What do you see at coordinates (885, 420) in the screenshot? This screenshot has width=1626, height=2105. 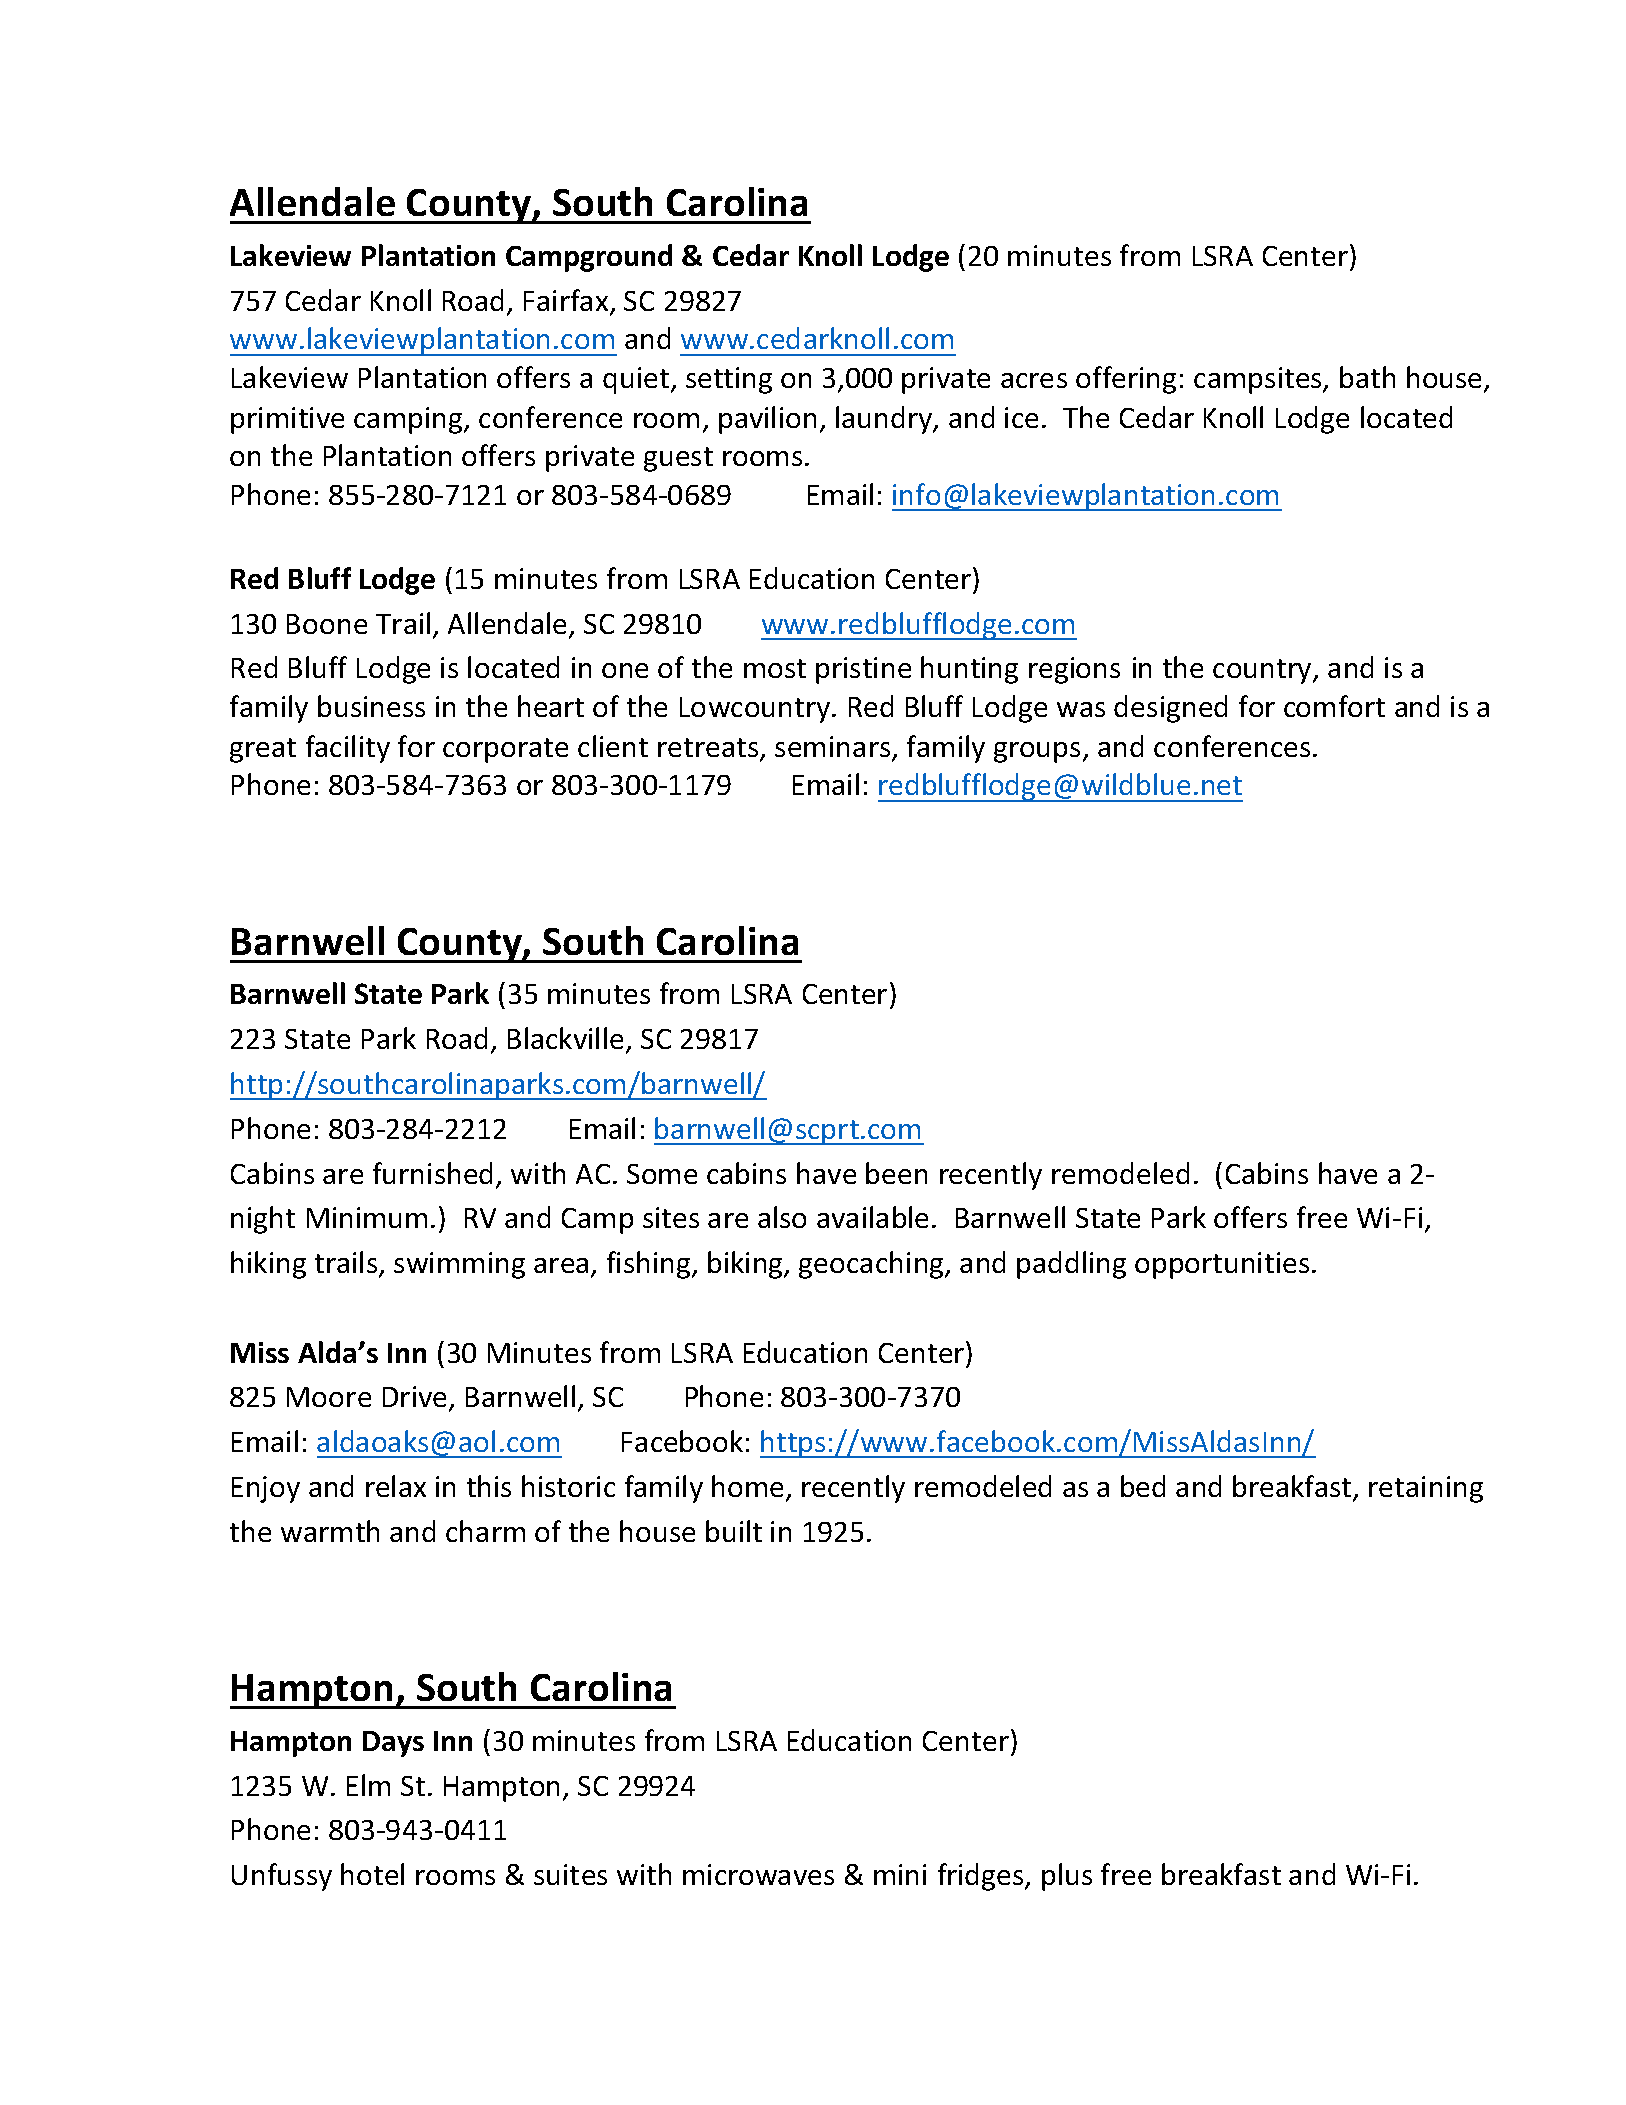 I see `laundry` at bounding box center [885, 420].
